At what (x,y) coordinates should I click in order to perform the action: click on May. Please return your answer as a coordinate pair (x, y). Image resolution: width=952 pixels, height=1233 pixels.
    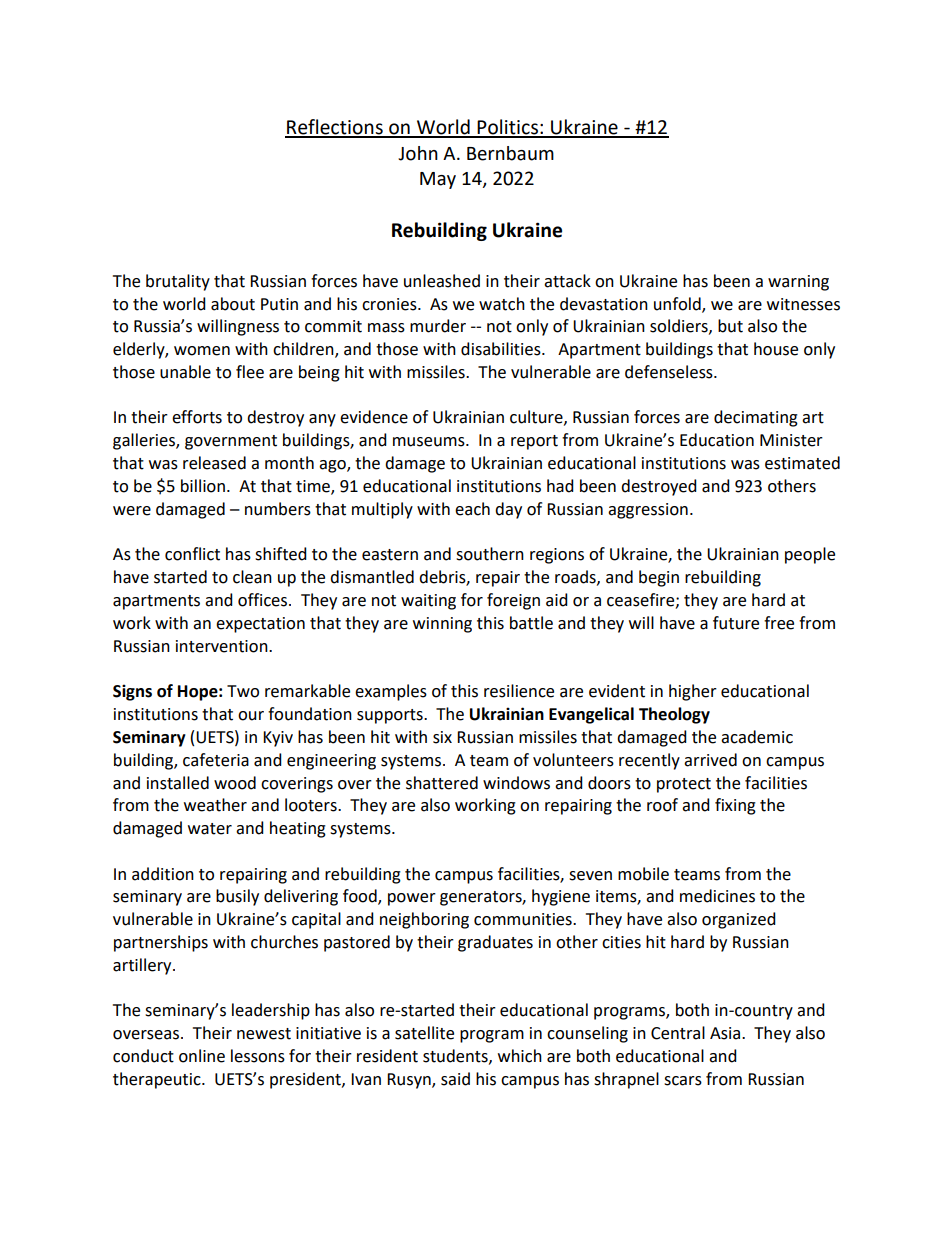
    Looking at the image, I should click on (438, 180).
